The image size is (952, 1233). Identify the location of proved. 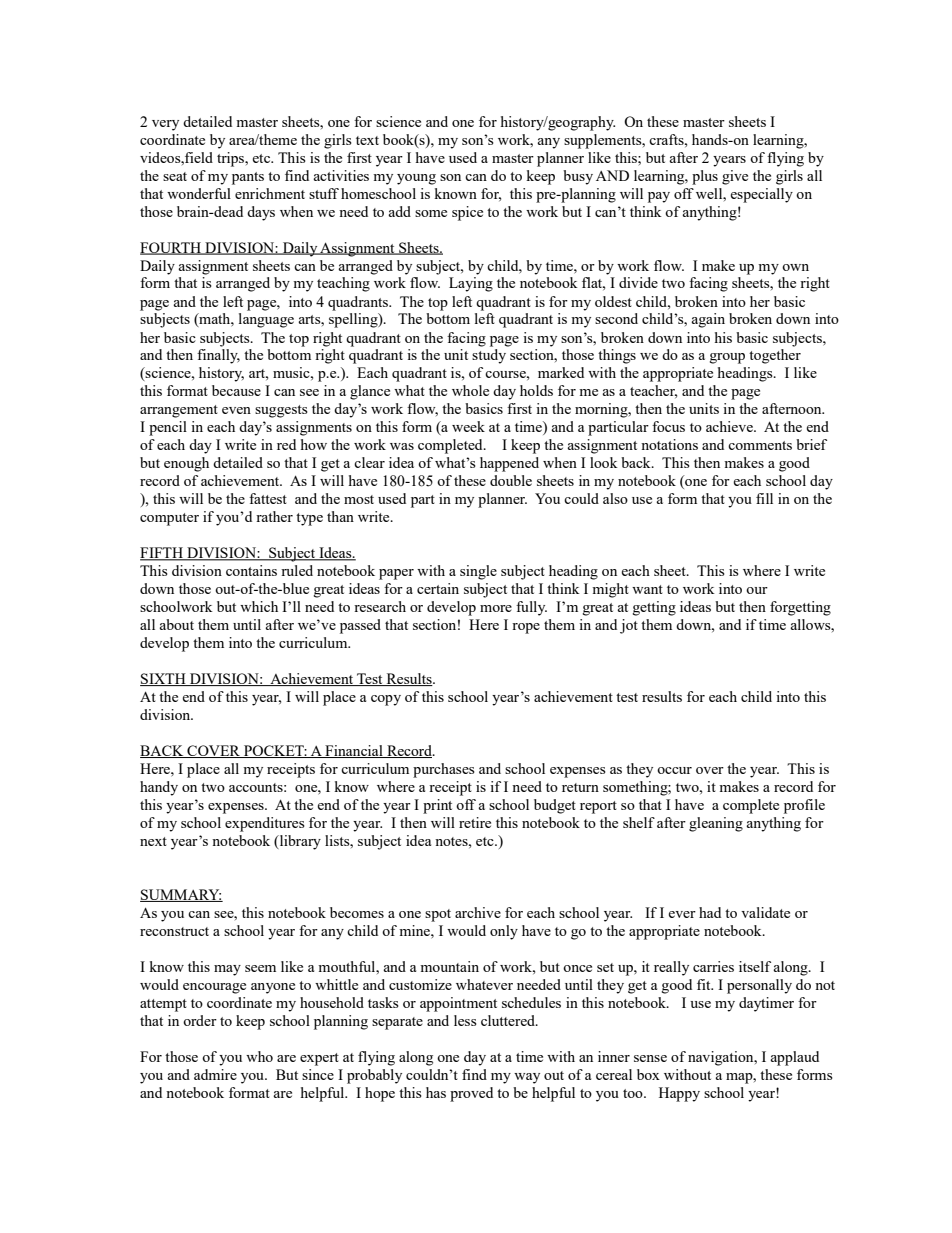
(471, 1094).
